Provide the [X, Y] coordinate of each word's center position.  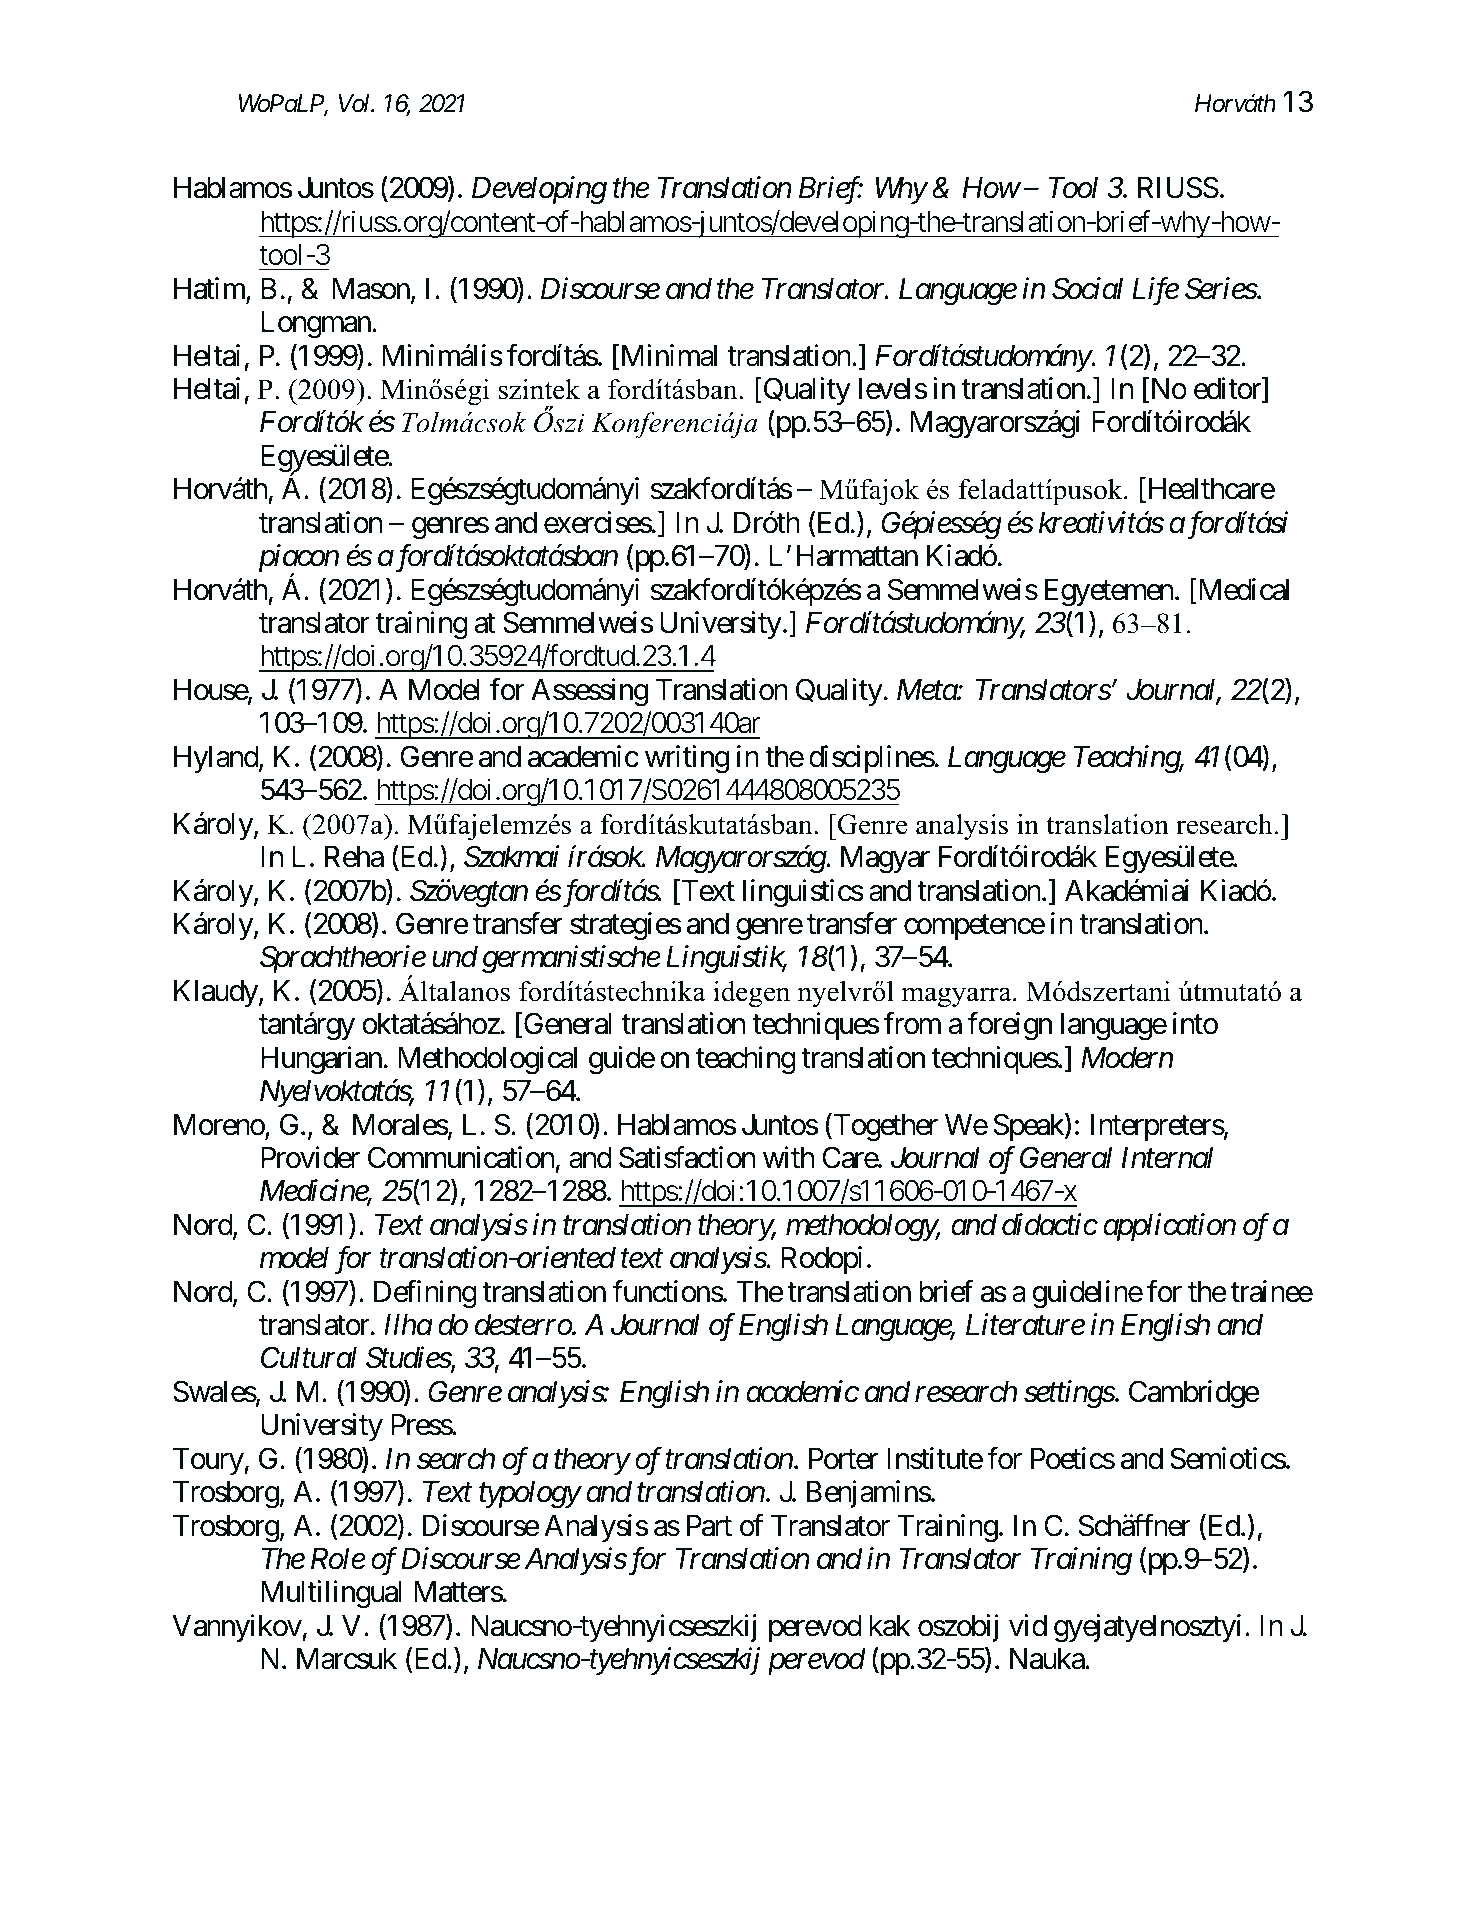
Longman [316, 325]
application [1169, 1227]
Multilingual [331, 1595]
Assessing [589, 692]
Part [709, 1526]
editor [1228, 389]
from [912, 1023]
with [789, 1157]
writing [687, 759]
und [455, 957]
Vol [356, 103]
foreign [1009, 1026]
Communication [461, 1157]
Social [1087, 288]
